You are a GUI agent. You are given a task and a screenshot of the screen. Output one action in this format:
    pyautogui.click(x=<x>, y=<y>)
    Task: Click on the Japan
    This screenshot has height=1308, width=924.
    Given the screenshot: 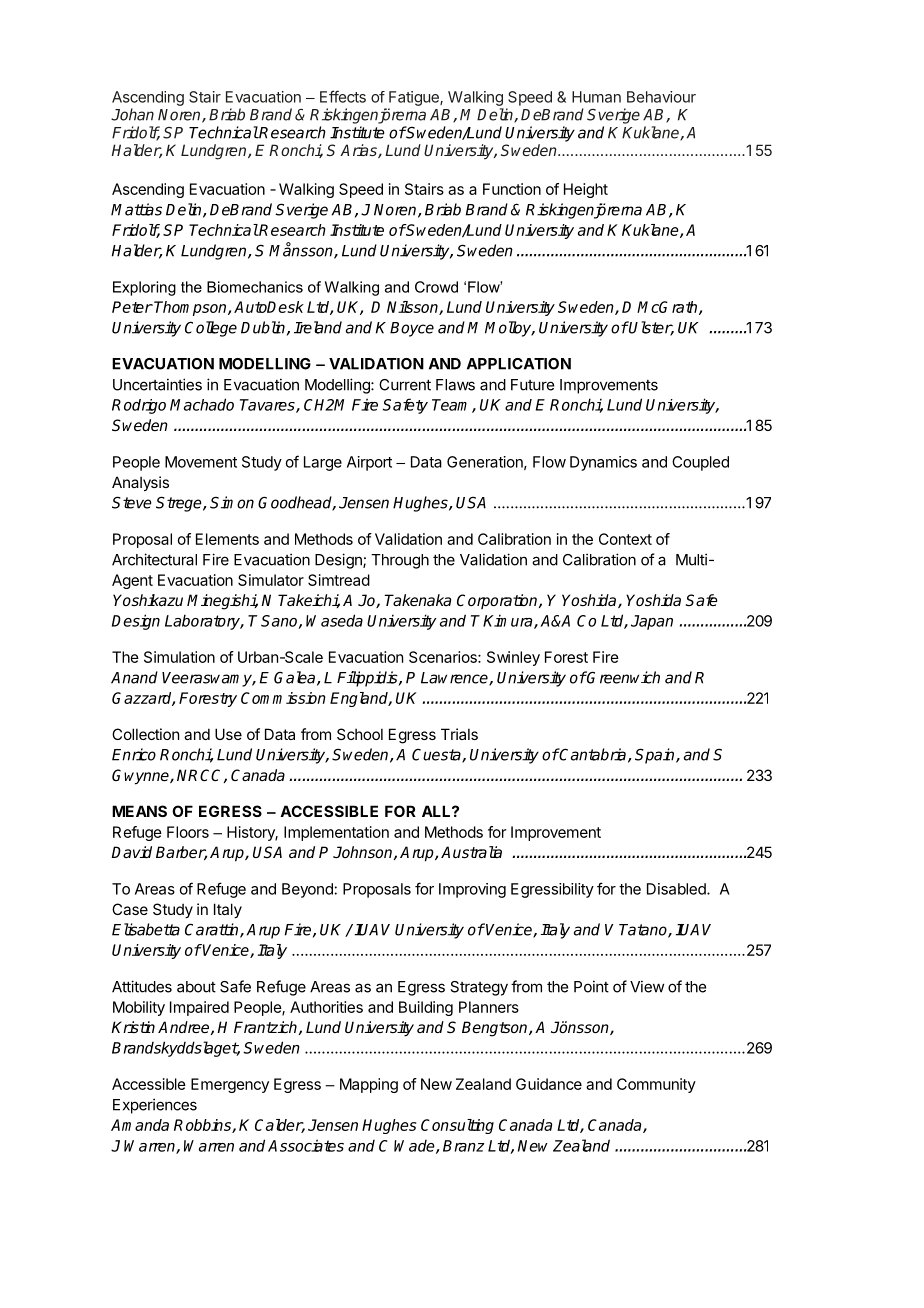 What is the action you would take?
    pyautogui.click(x=652, y=622)
